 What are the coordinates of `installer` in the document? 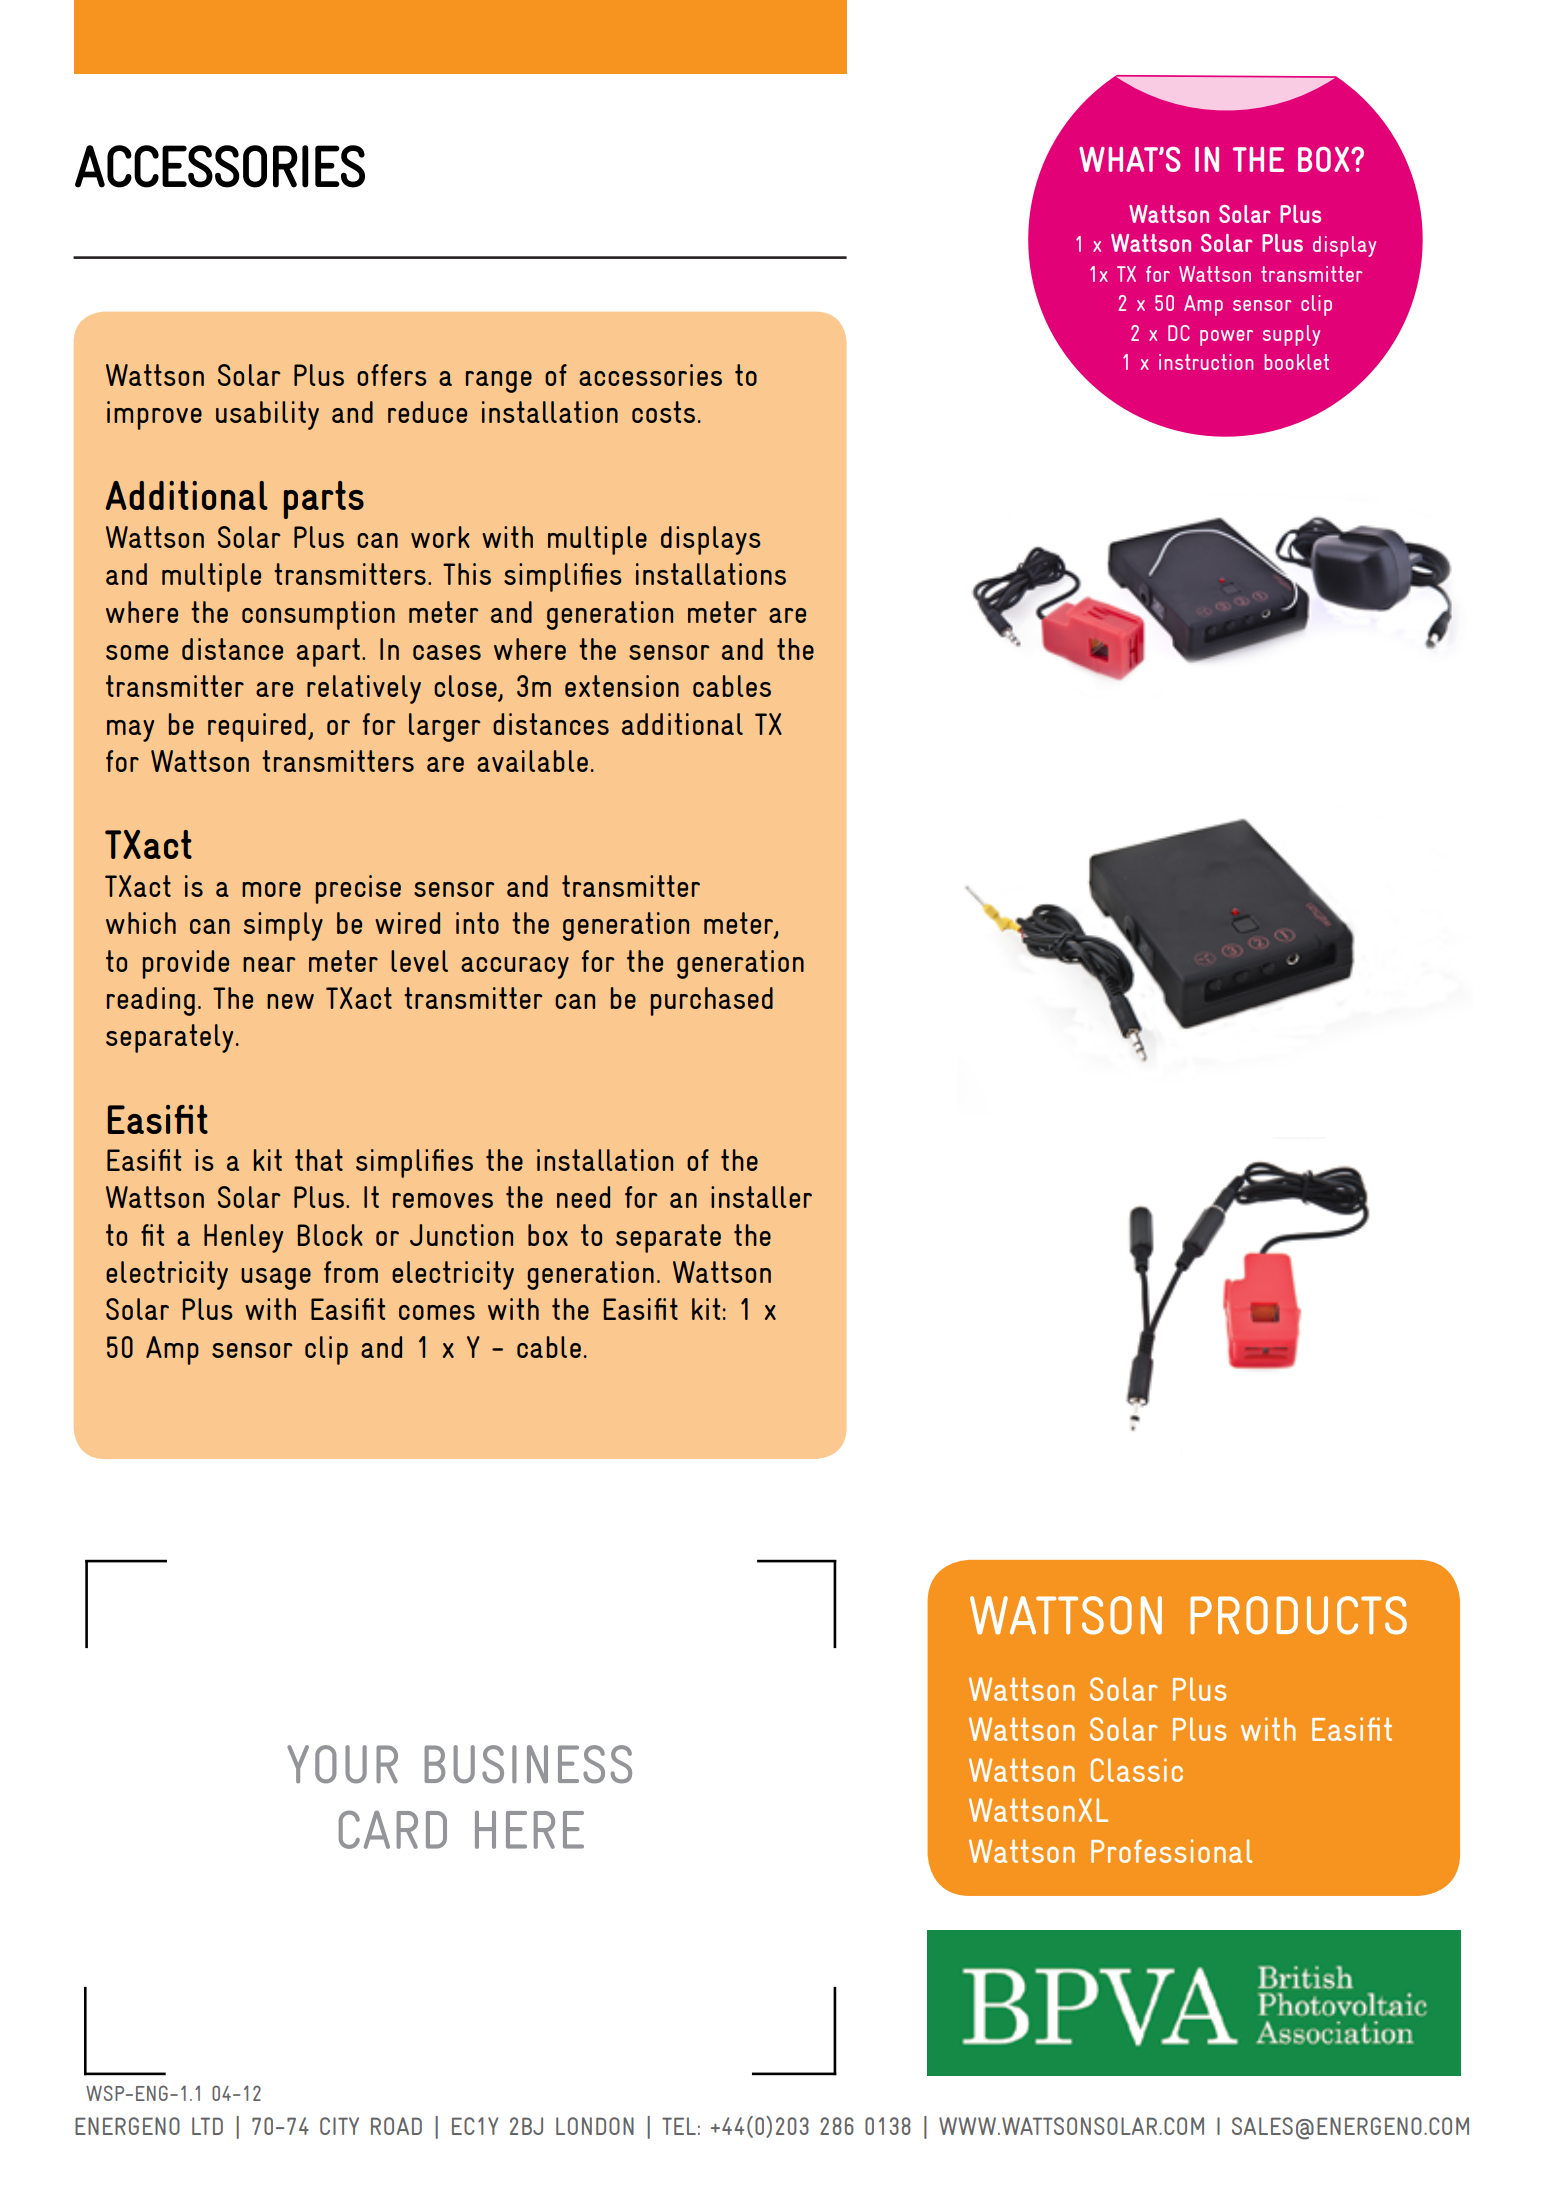 It's located at (761, 1197).
